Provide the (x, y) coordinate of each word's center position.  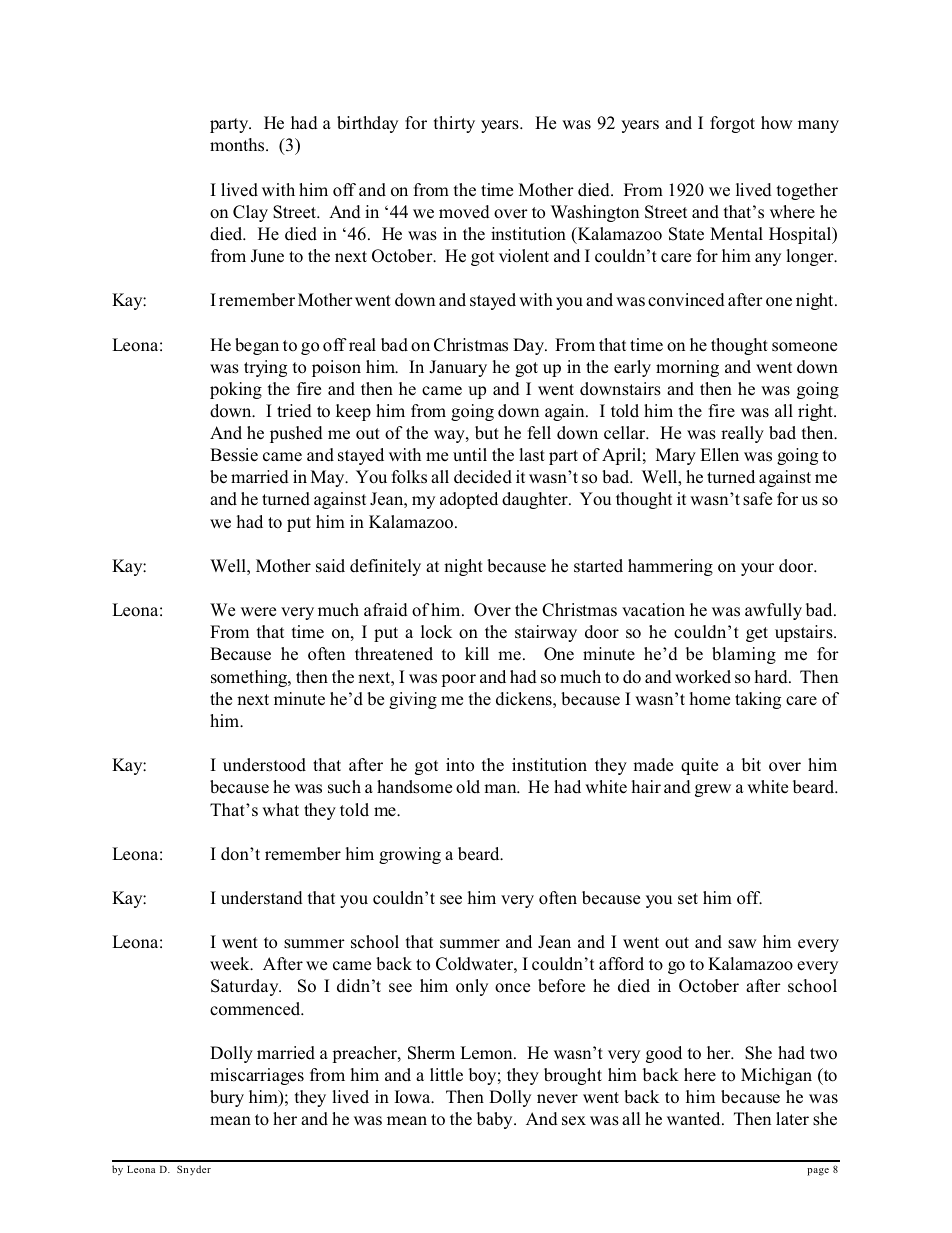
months (238, 145)
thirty (454, 124)
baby (496, 1120)
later (792, 1119)
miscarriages (257, 1076)
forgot (732, 124)
